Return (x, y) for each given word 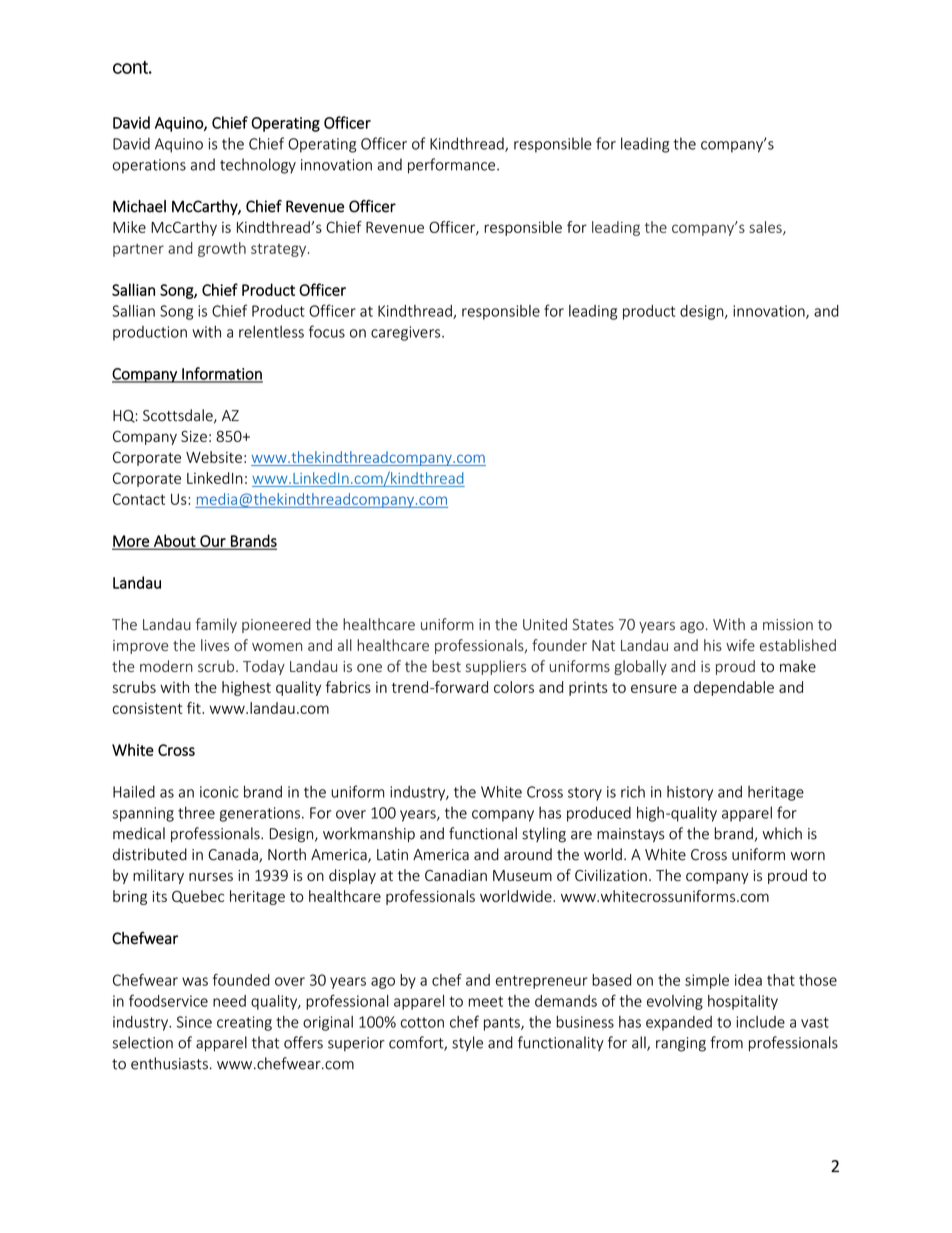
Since (194, 1022)
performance (453, 166)
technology (258, 166)
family (216, 625)
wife (740, 645)
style (467, 1043)
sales (766, 228)
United (545, 624)
